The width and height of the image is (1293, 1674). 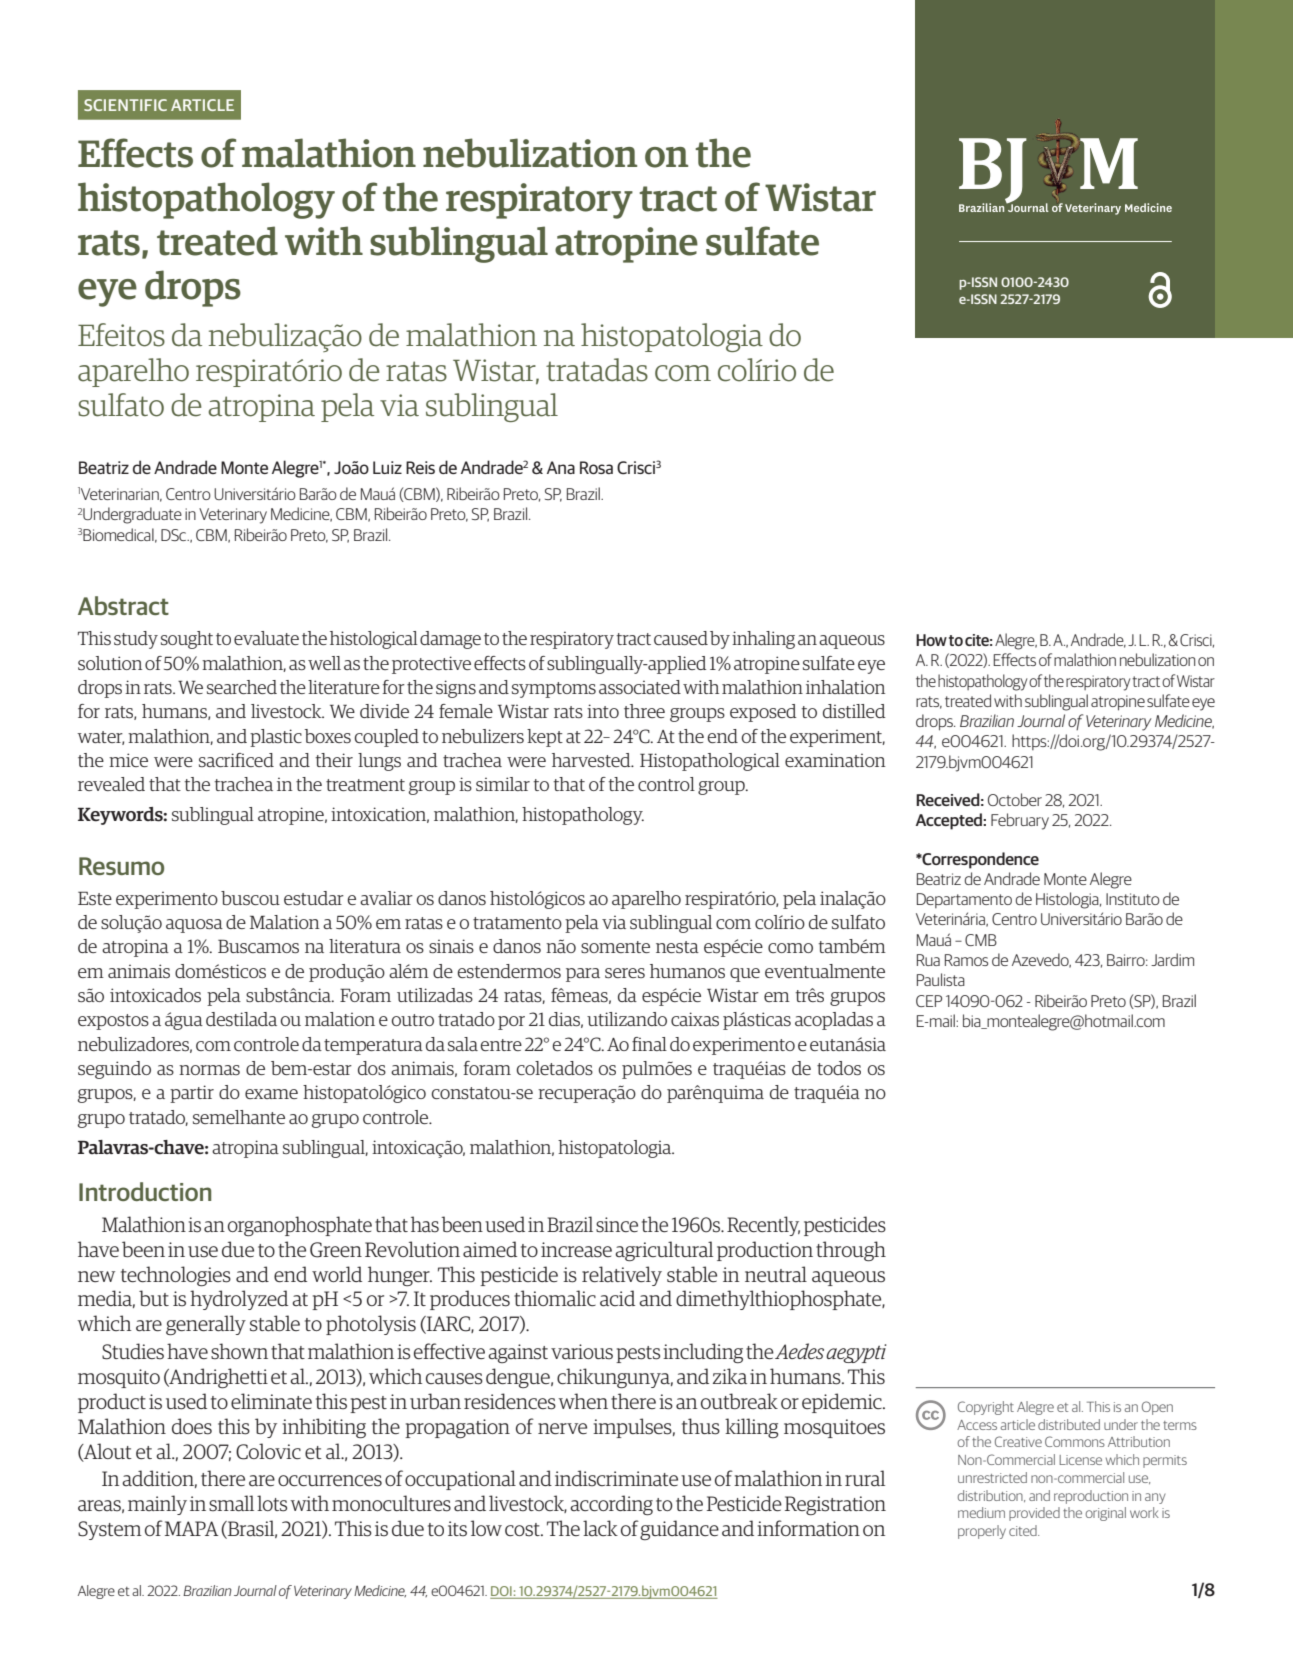 What do you see at coordinates (561, 467) in the image?
I see `Ana` at bounding box center [561, 467].
